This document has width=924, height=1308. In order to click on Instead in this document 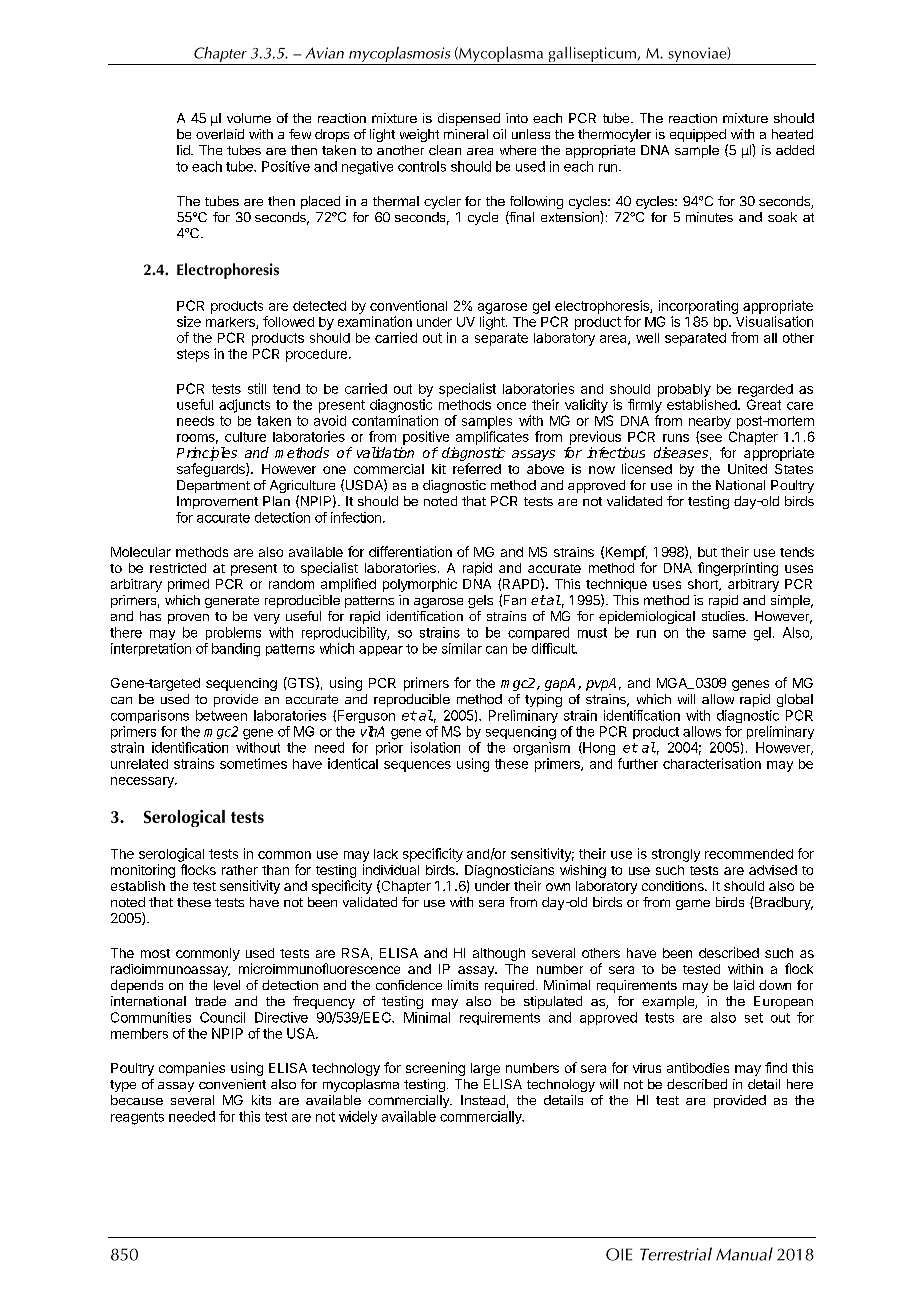, I will do `click(483, 1100)`.
